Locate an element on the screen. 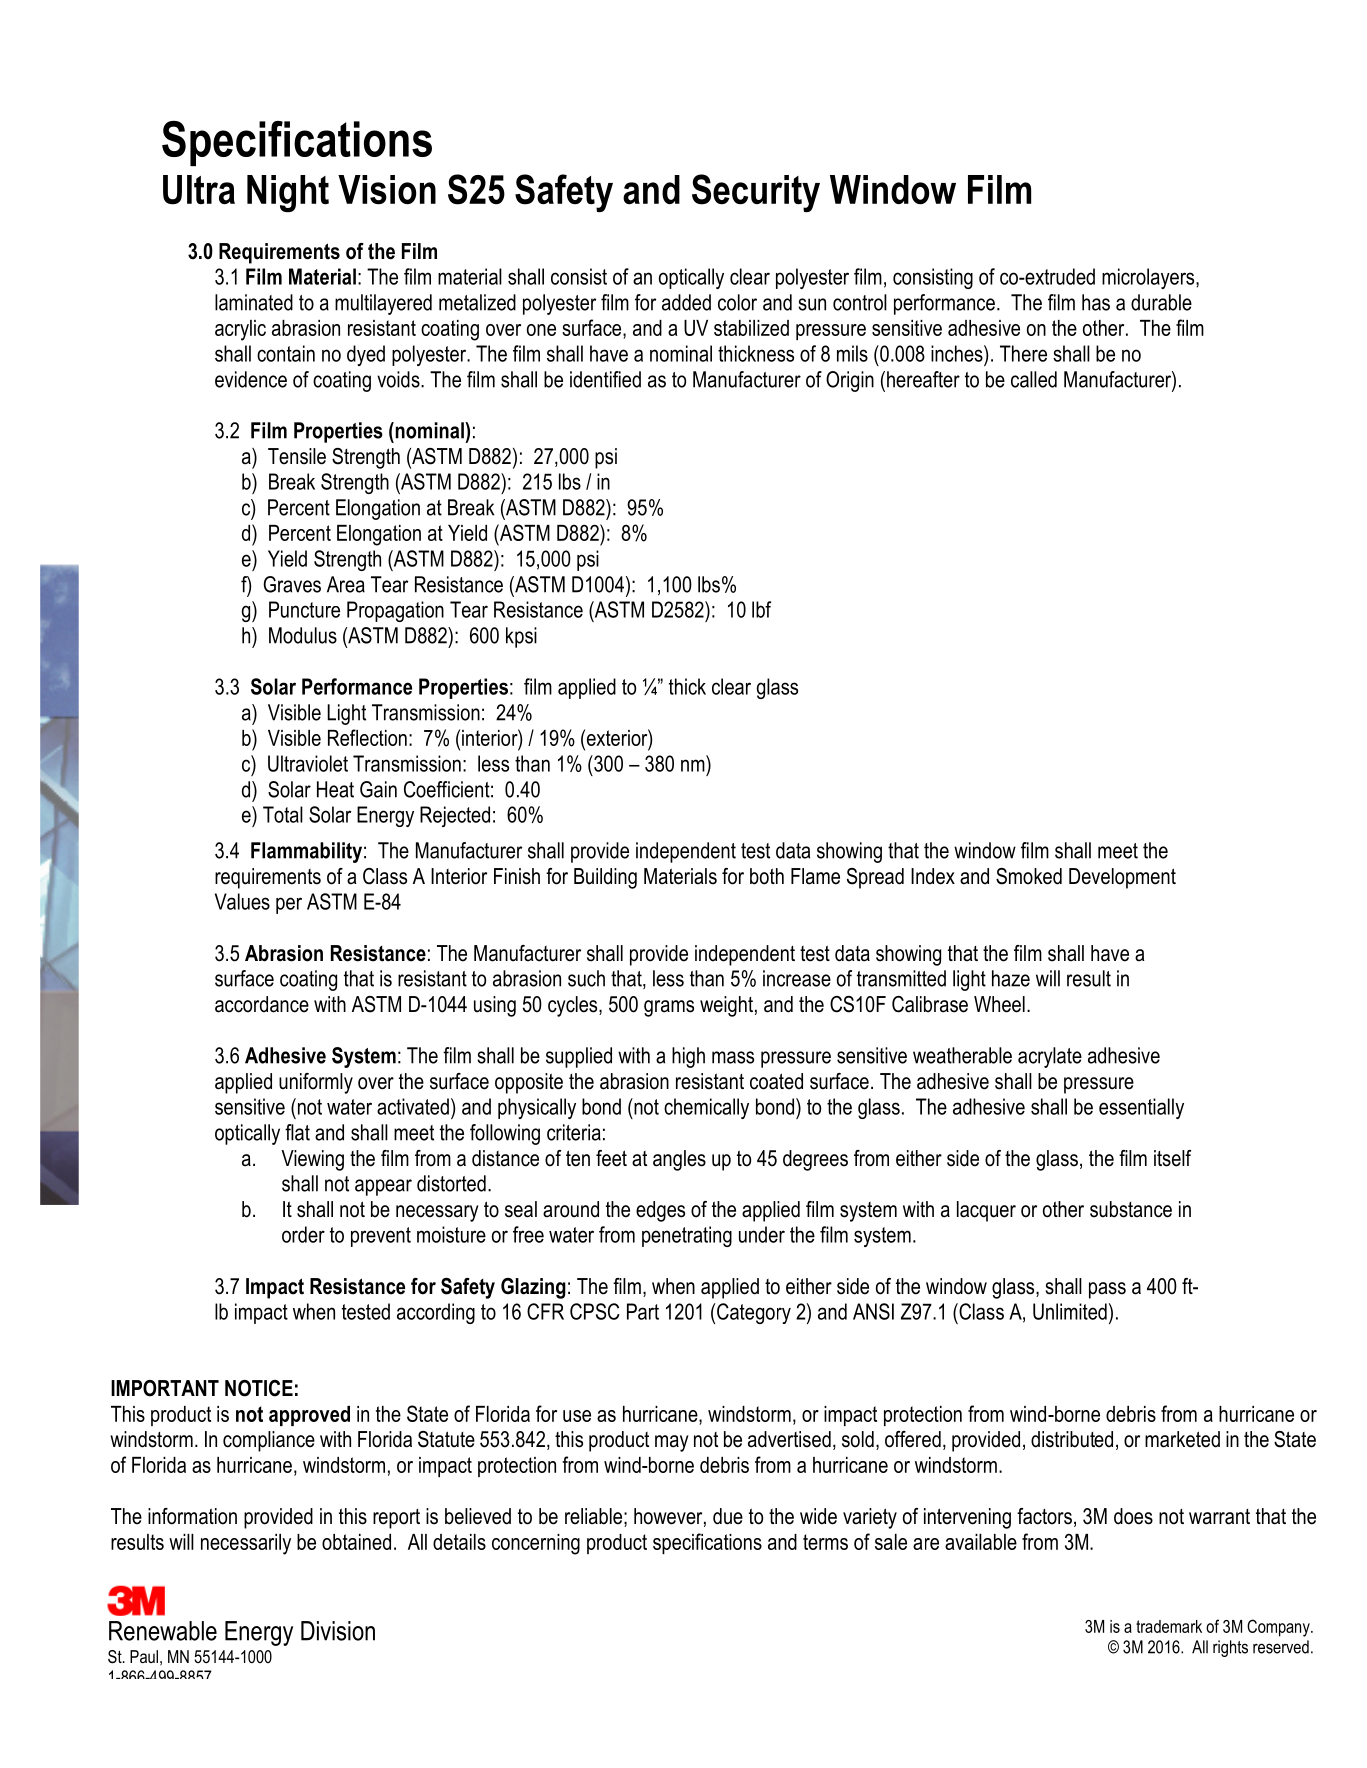  Night is located at coordinates (288, 193).
